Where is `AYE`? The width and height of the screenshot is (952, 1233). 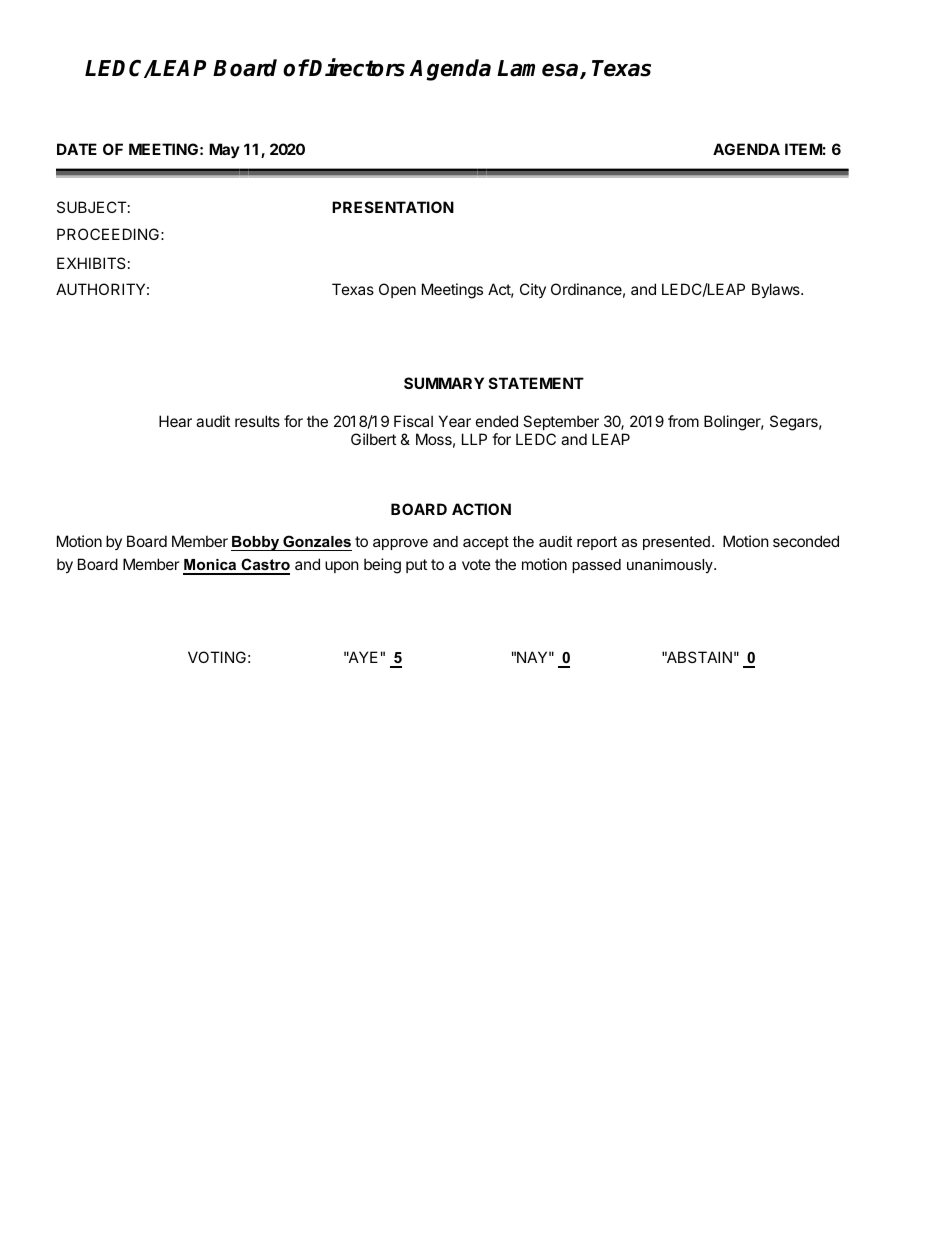
AYE is located at coordinates (362, 657).
